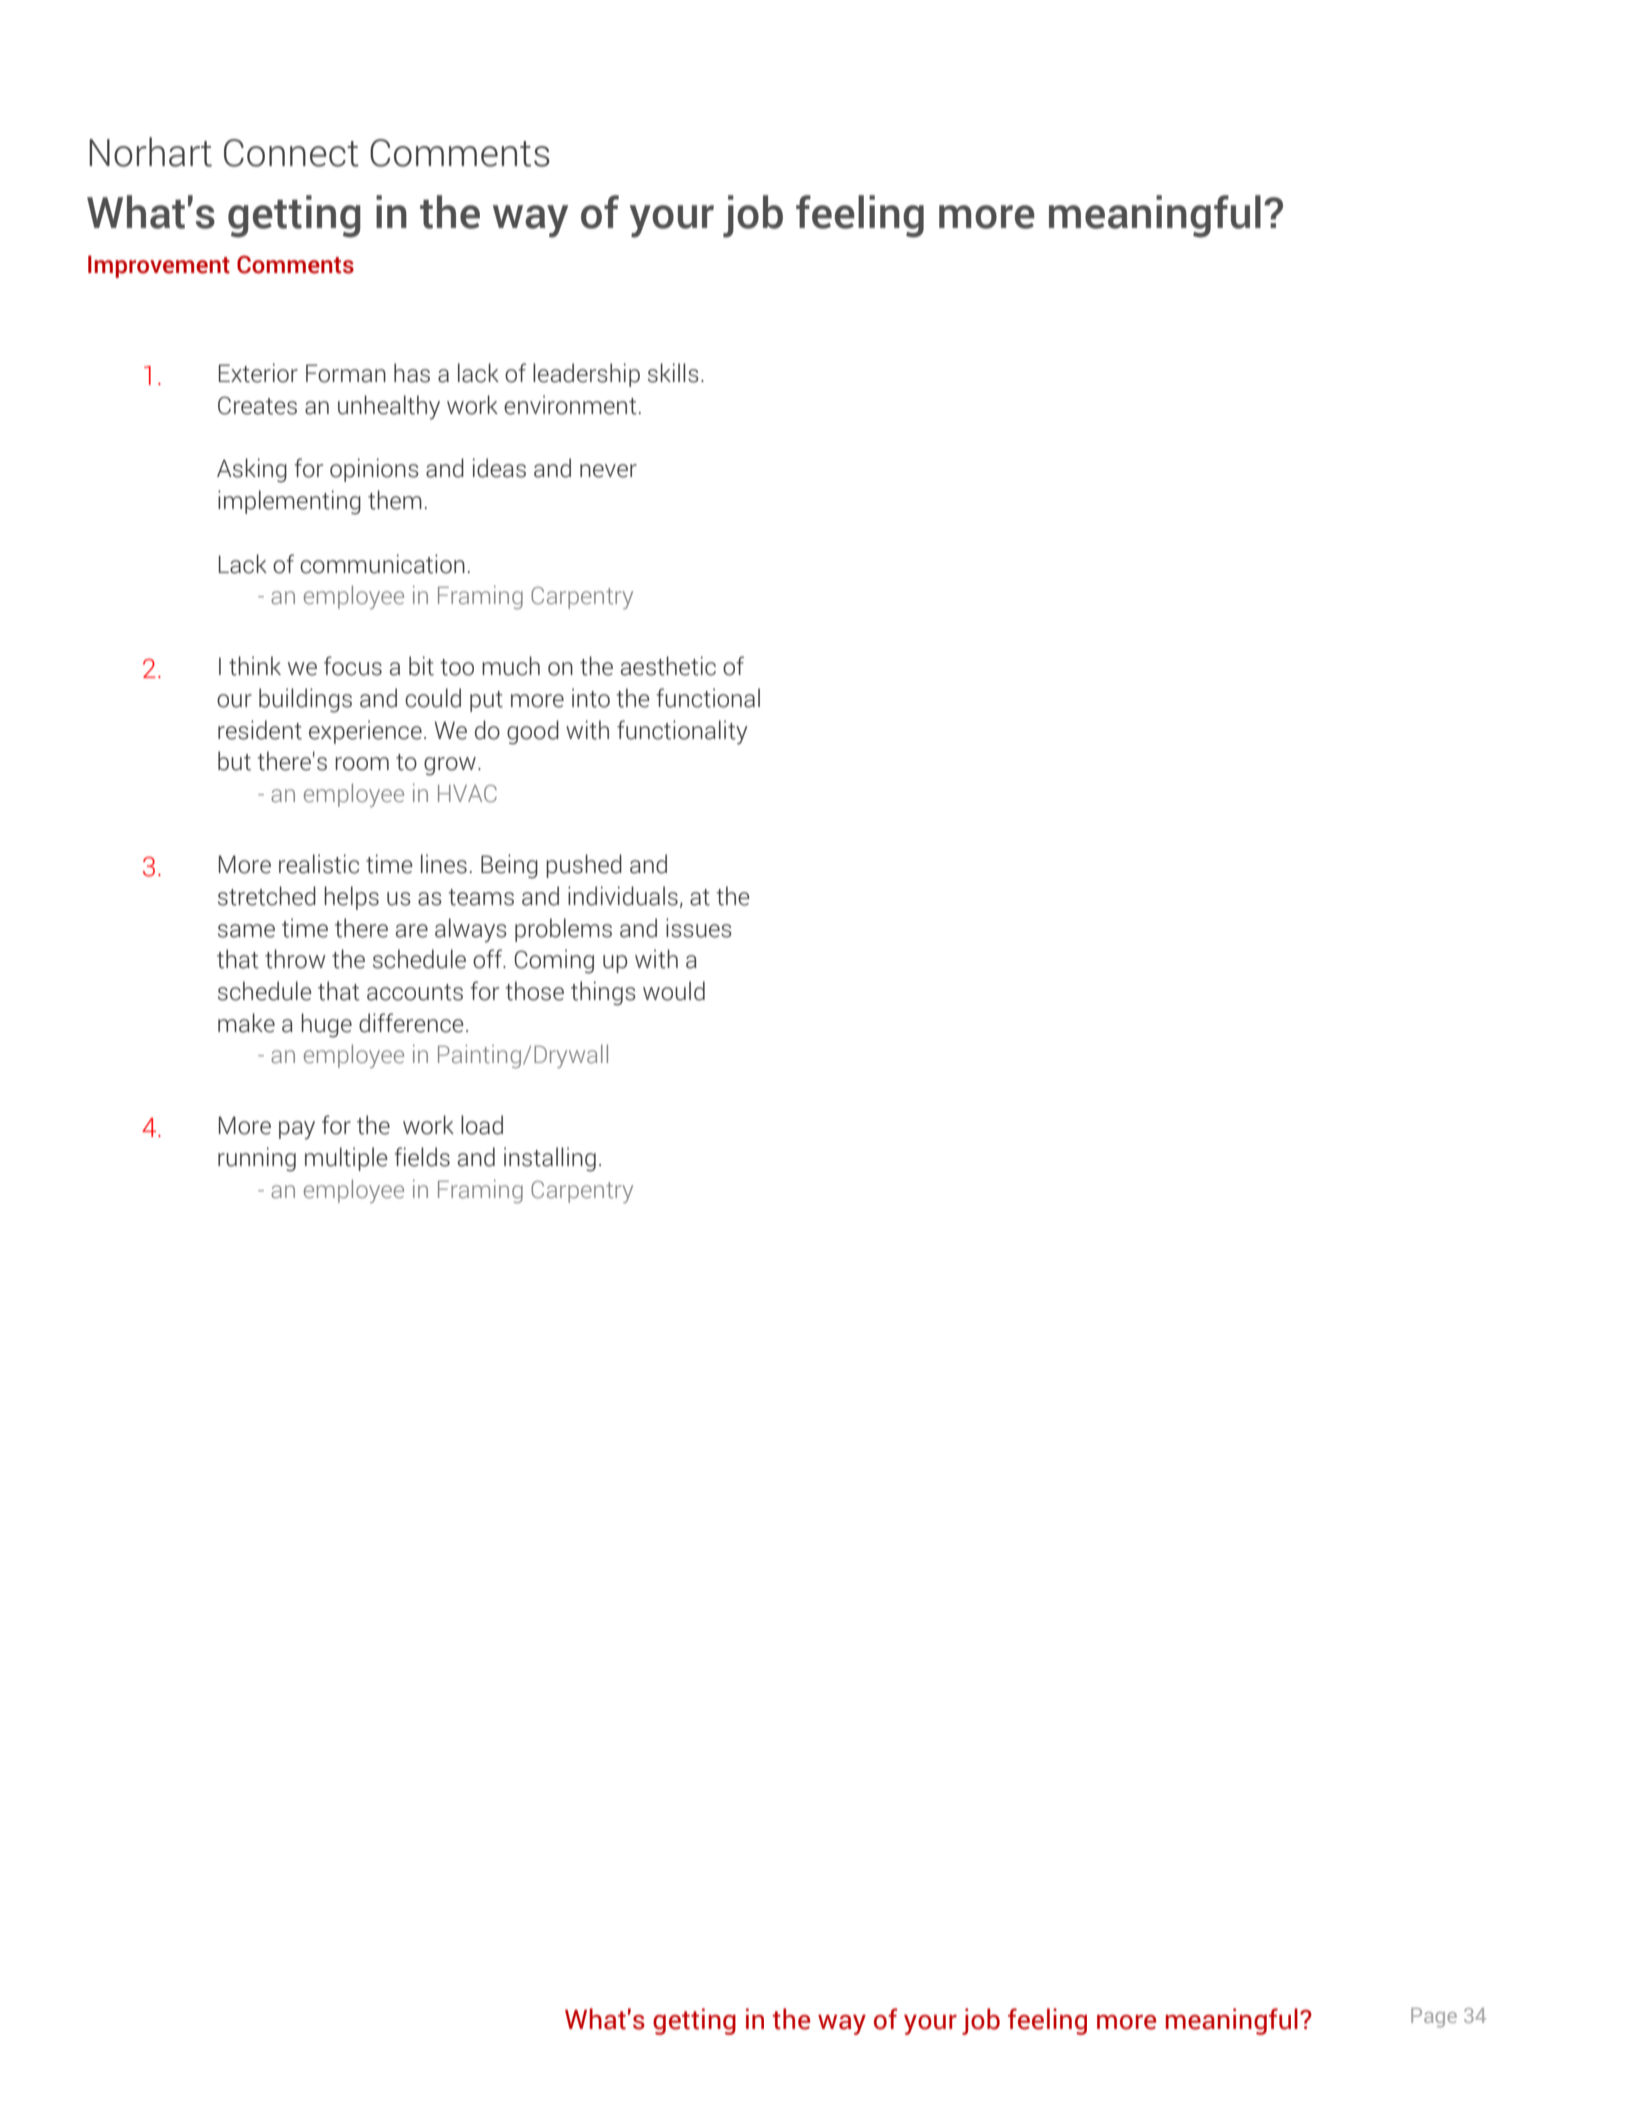  I want to click on leadership, so click(586, 375).
